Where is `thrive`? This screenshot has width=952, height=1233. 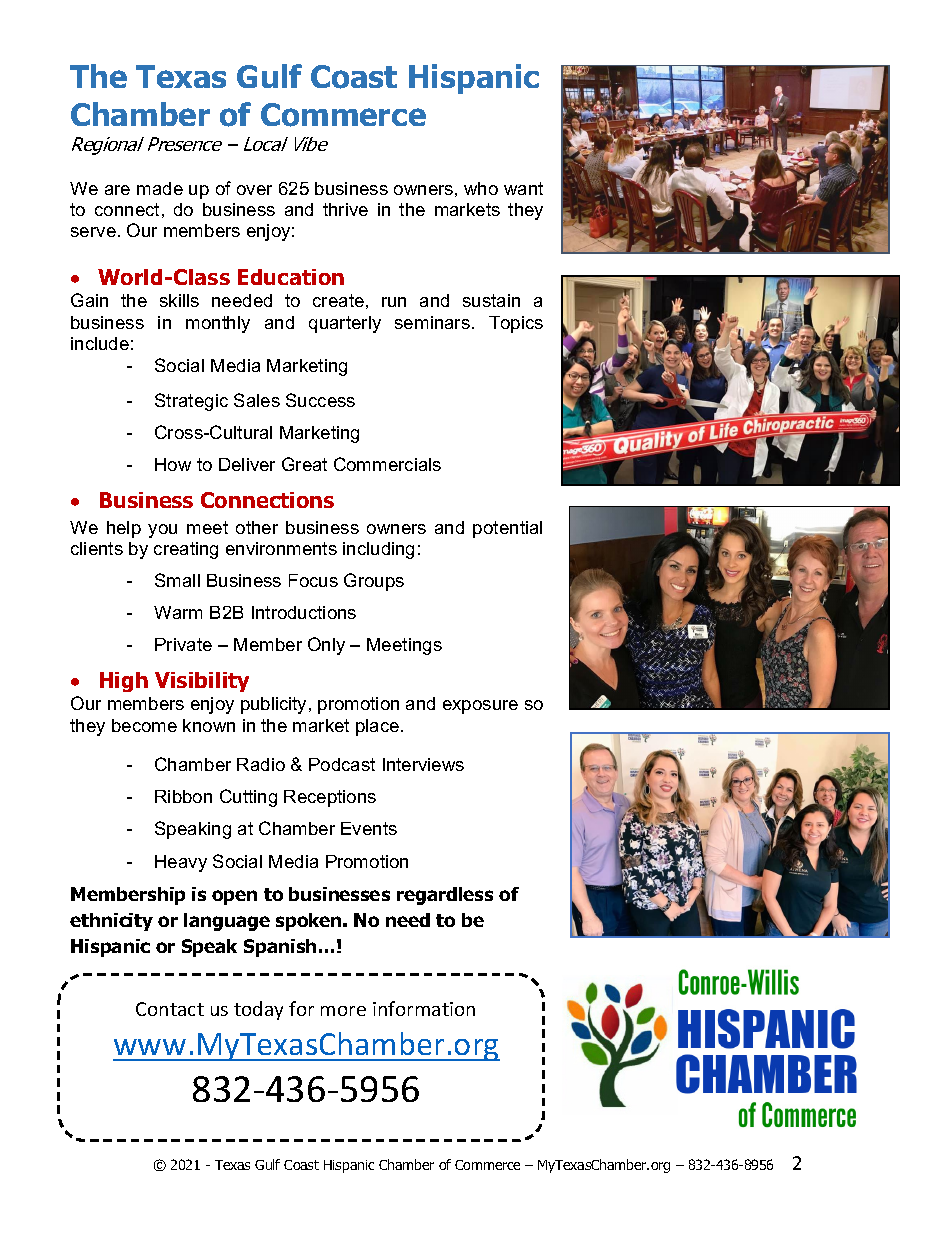
thrive is located at coordinates (345, 209).
